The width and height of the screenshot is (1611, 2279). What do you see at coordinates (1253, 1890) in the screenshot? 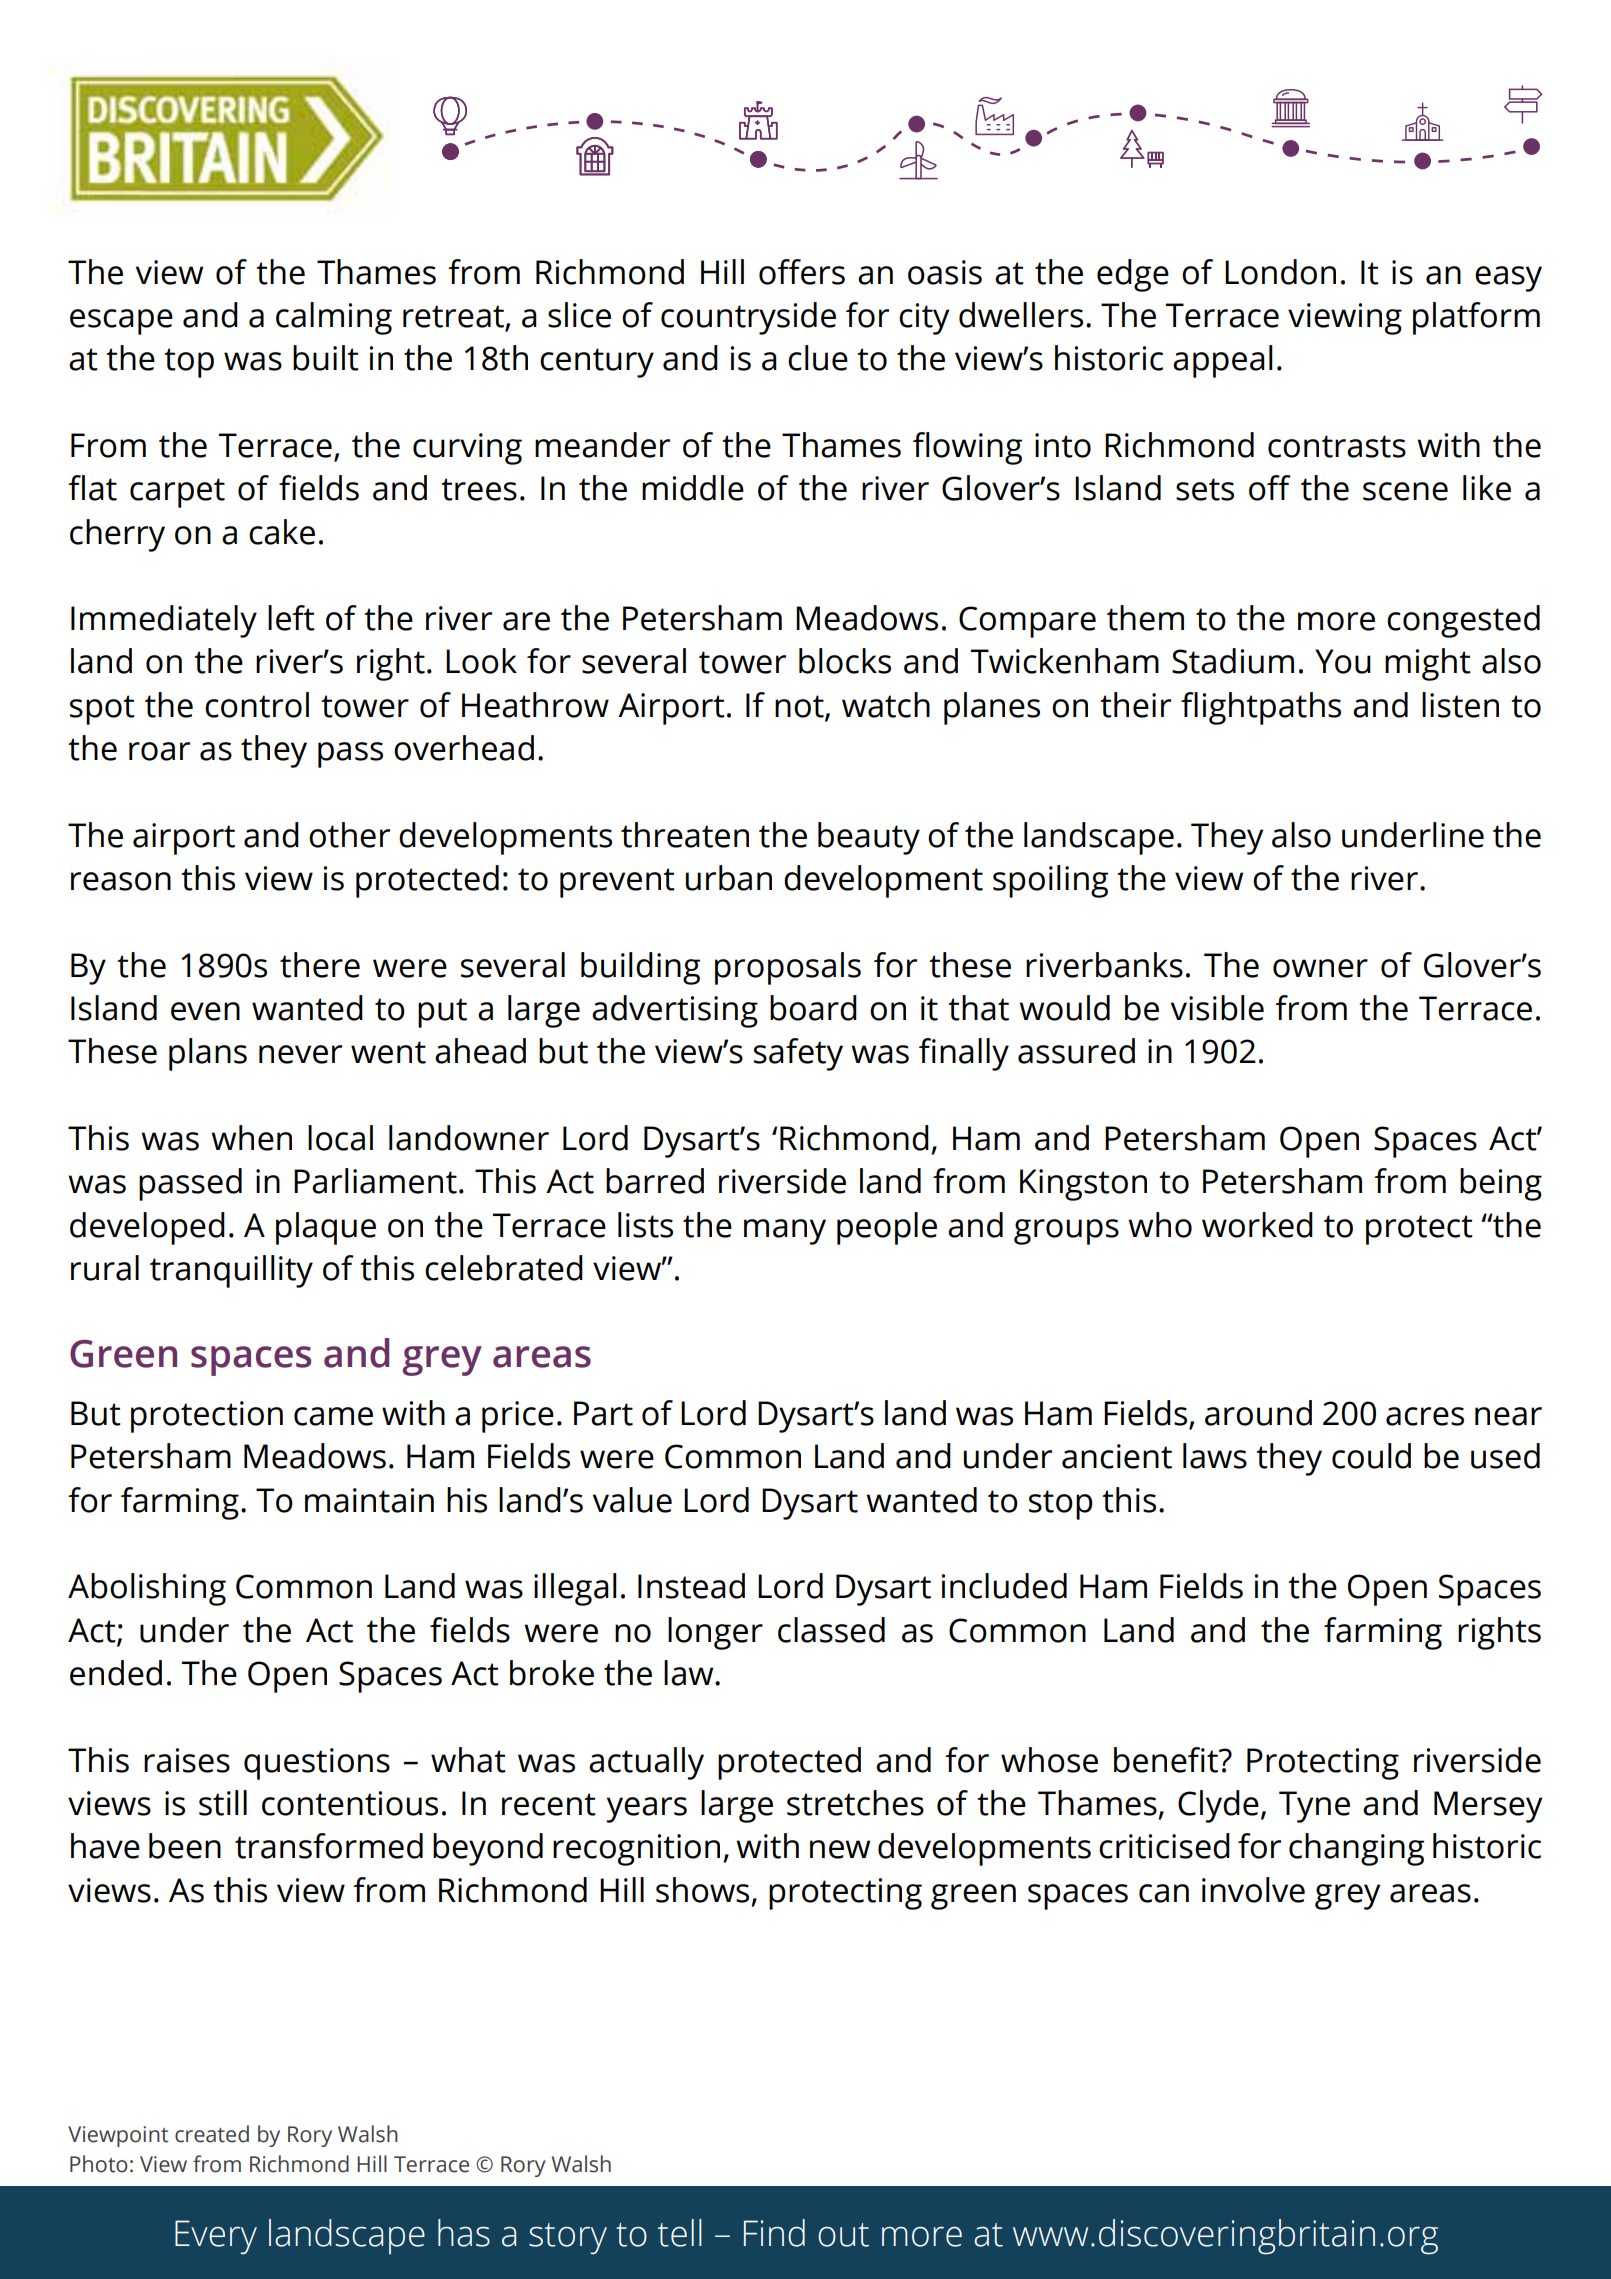
I see `involve` at bounding box center [1253, 1890].
